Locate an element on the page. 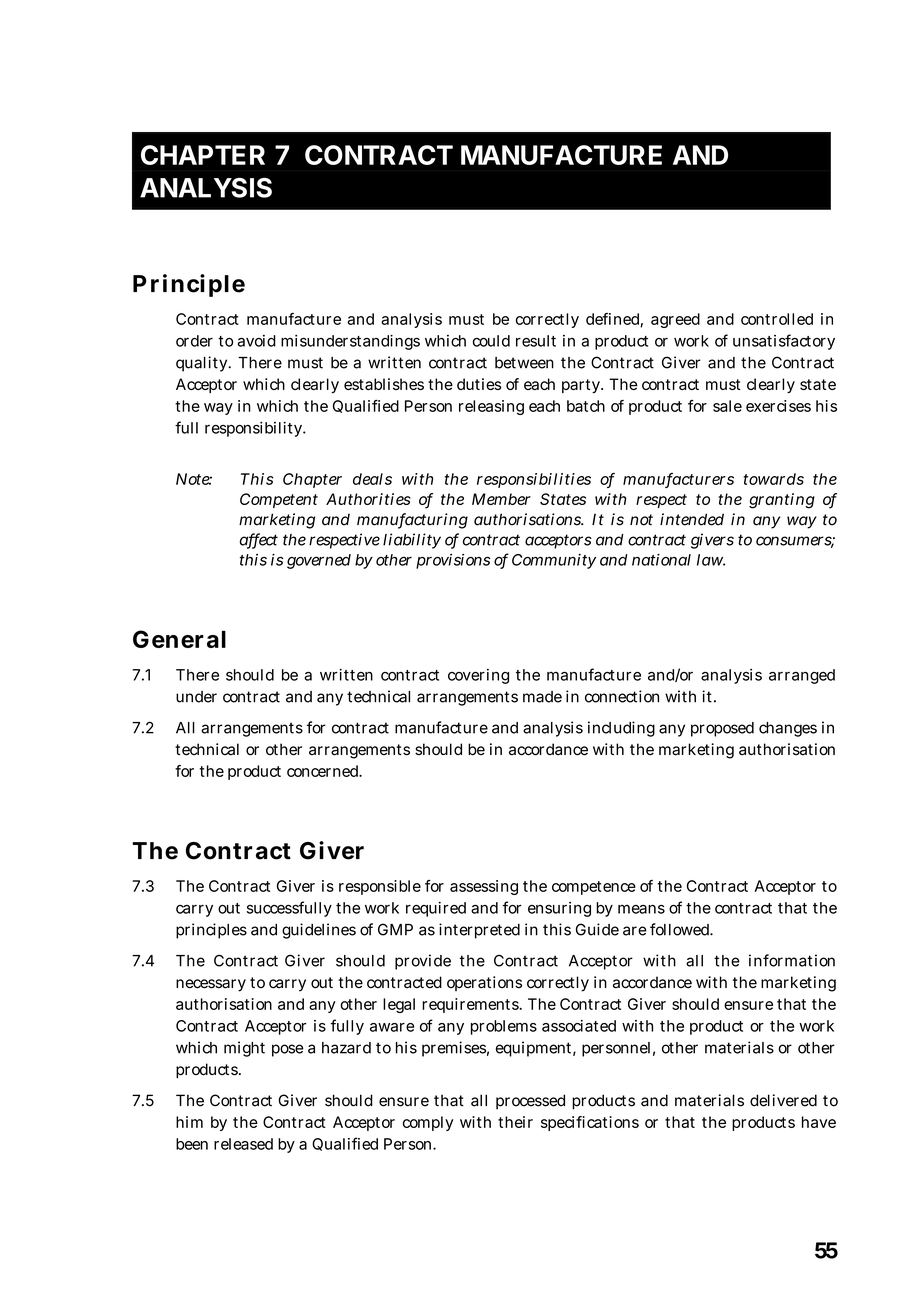 The width and height of the page is (924, 1308). concerned is located at coordinates (324, 771).
